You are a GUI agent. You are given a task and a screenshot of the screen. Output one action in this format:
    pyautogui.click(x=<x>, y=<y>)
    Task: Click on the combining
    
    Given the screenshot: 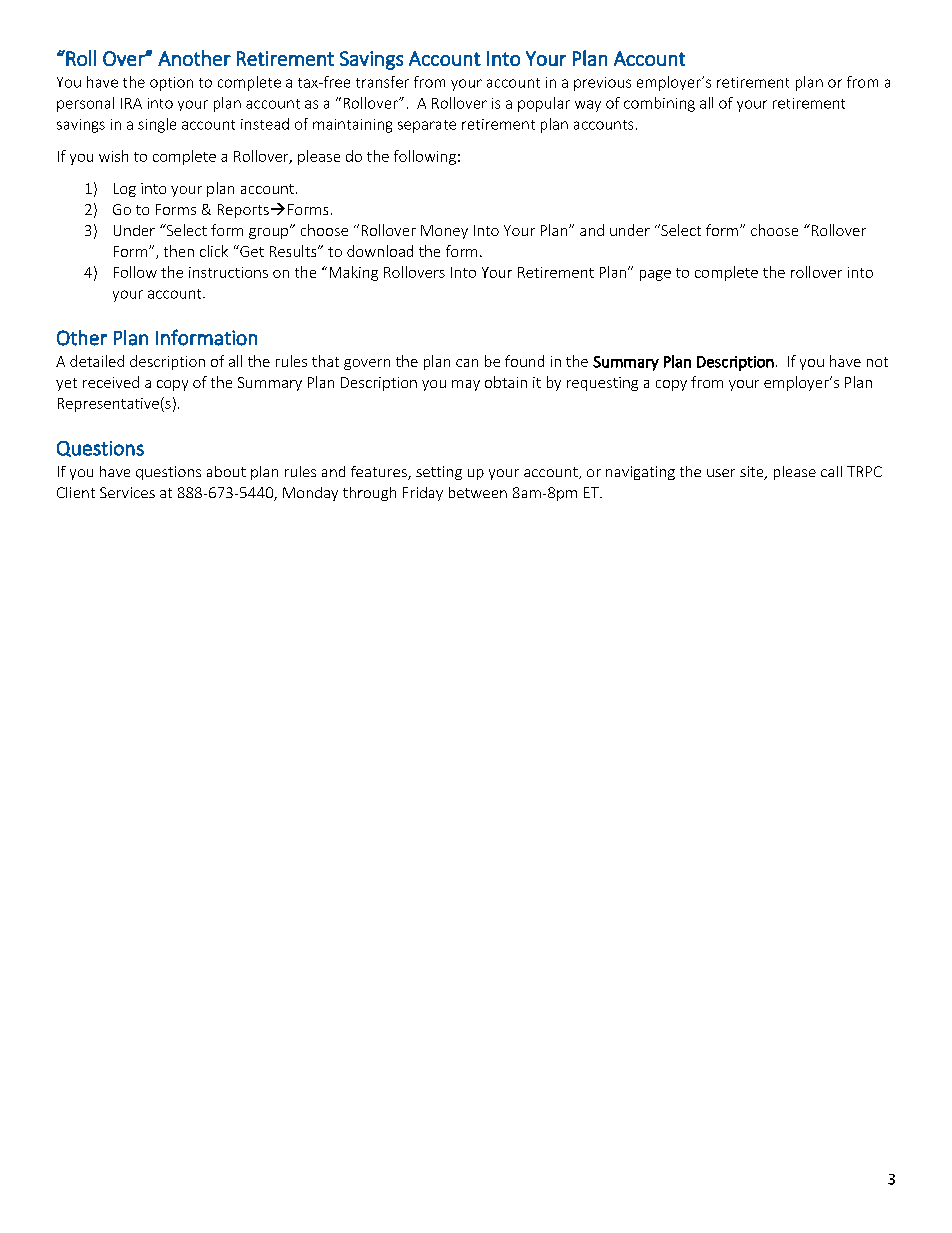 What is the action you would take?
    pyautogui.click(x=659, y=104)
